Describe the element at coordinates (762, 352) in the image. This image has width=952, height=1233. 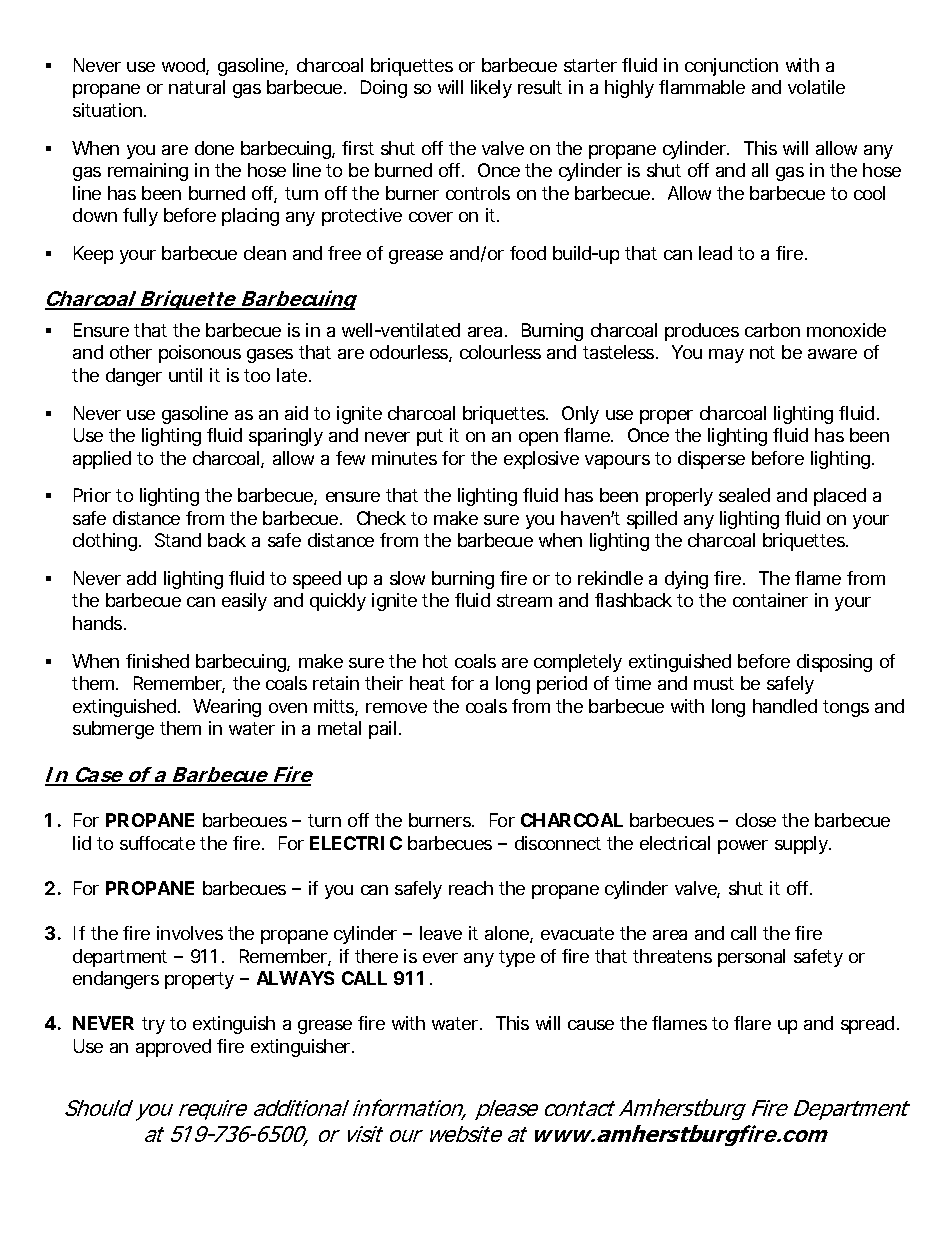
I see `not` at that location.
